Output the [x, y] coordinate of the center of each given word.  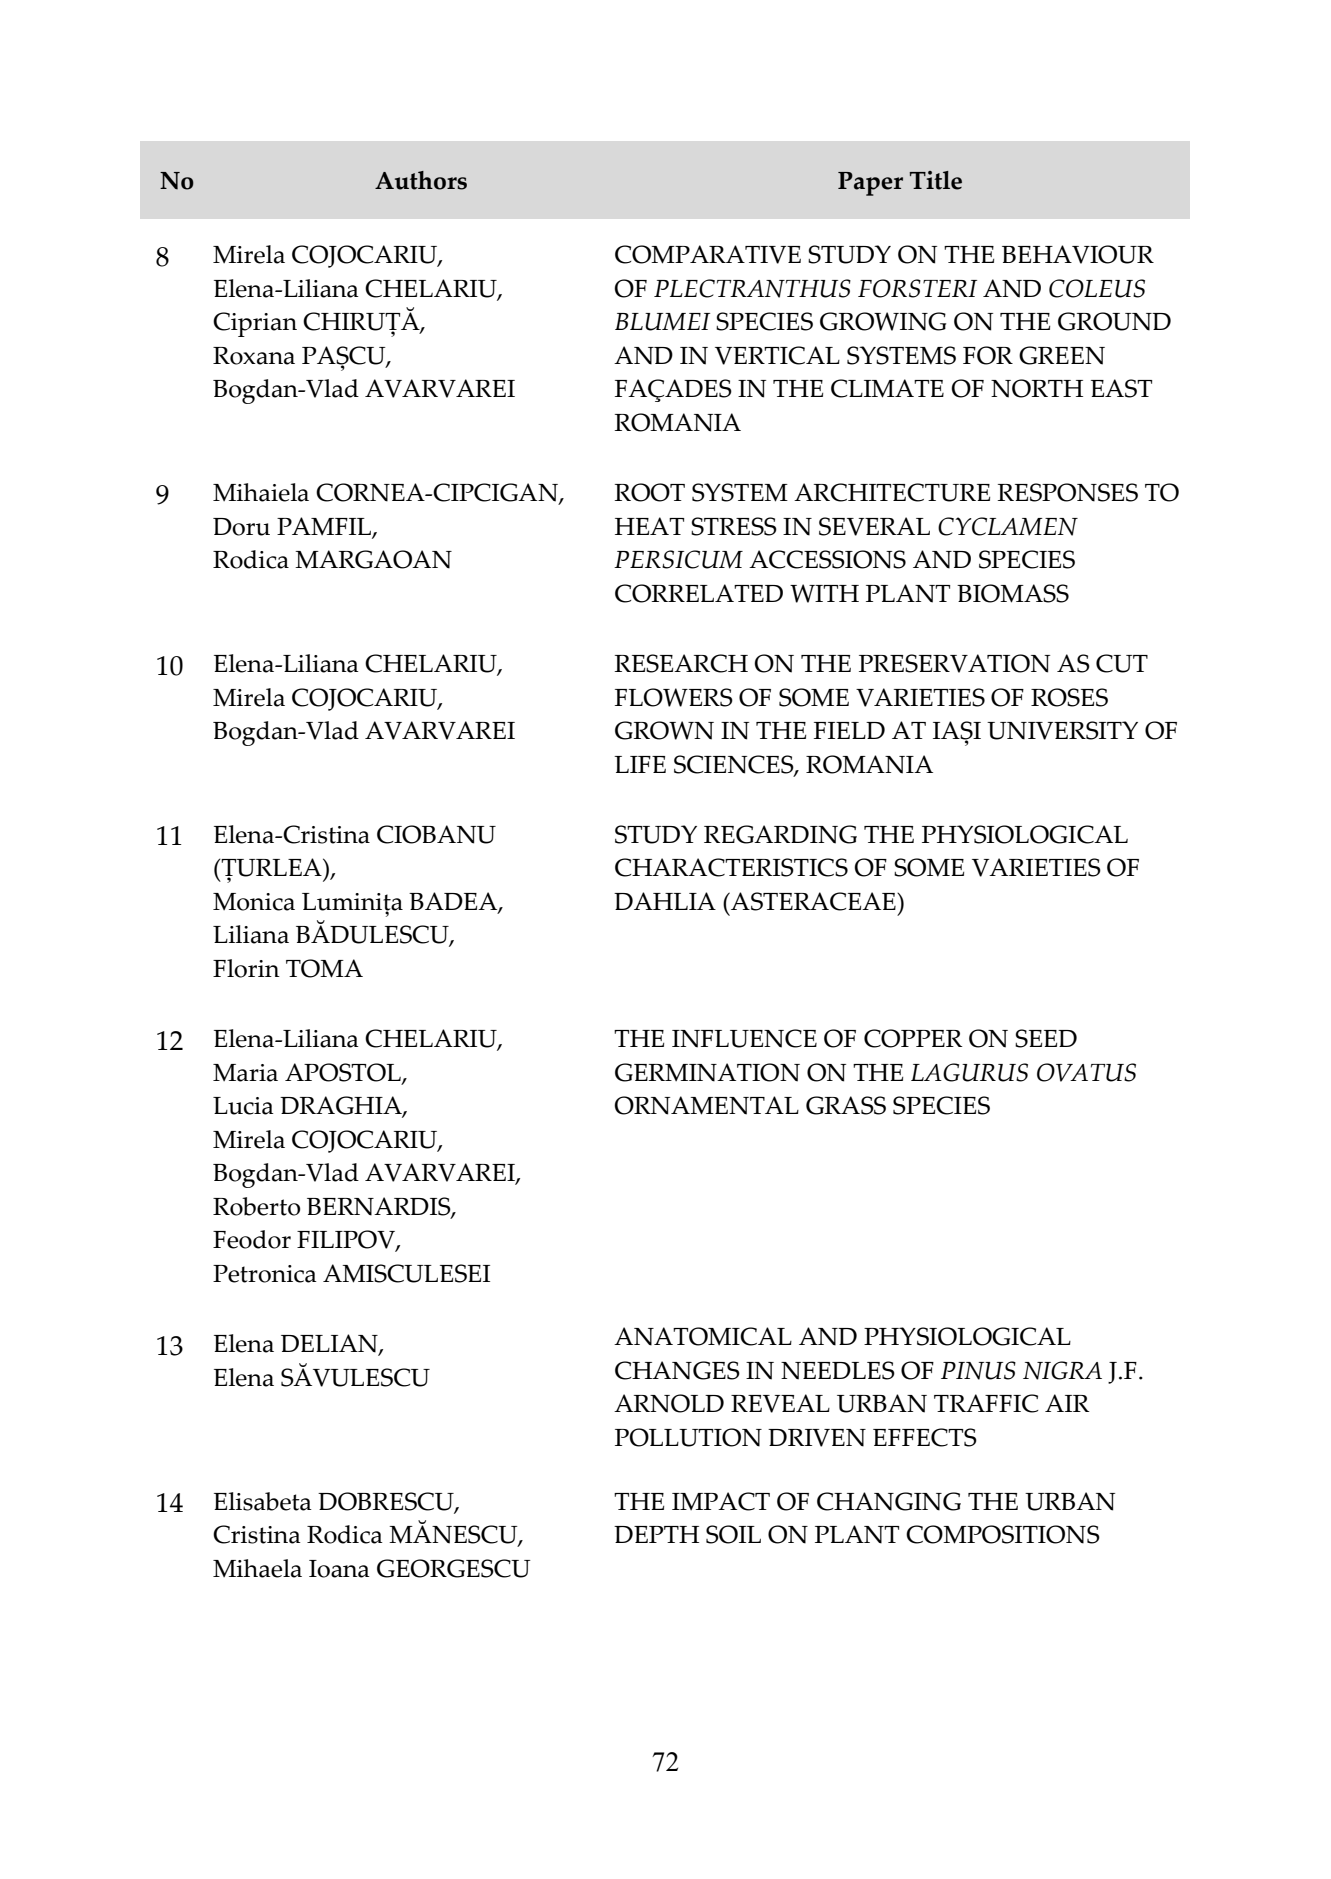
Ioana [339, 1569]
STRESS [734, 526]
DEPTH [656, 1534]
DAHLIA [665, 901]
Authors [421, 180]
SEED [1046, 1038]
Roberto [256, 1206]
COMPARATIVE [708, 254]
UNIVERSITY [1062, 730]
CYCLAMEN [1008, 526]
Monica [254, 902]
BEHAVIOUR [1078, 254]
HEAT [649, 526]
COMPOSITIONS [1003, 1534]
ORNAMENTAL [706, 1105]
